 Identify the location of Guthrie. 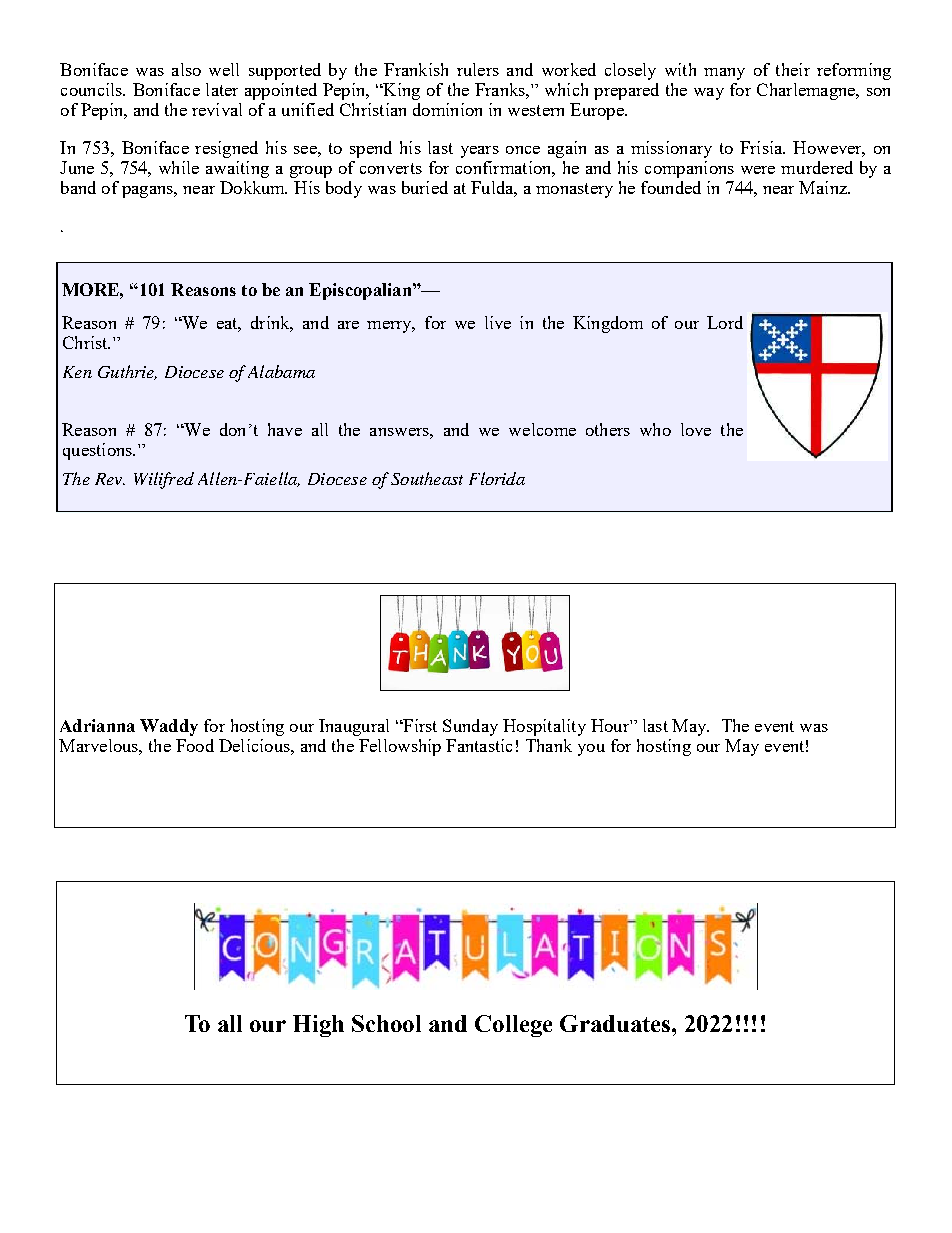
(127, 372).
